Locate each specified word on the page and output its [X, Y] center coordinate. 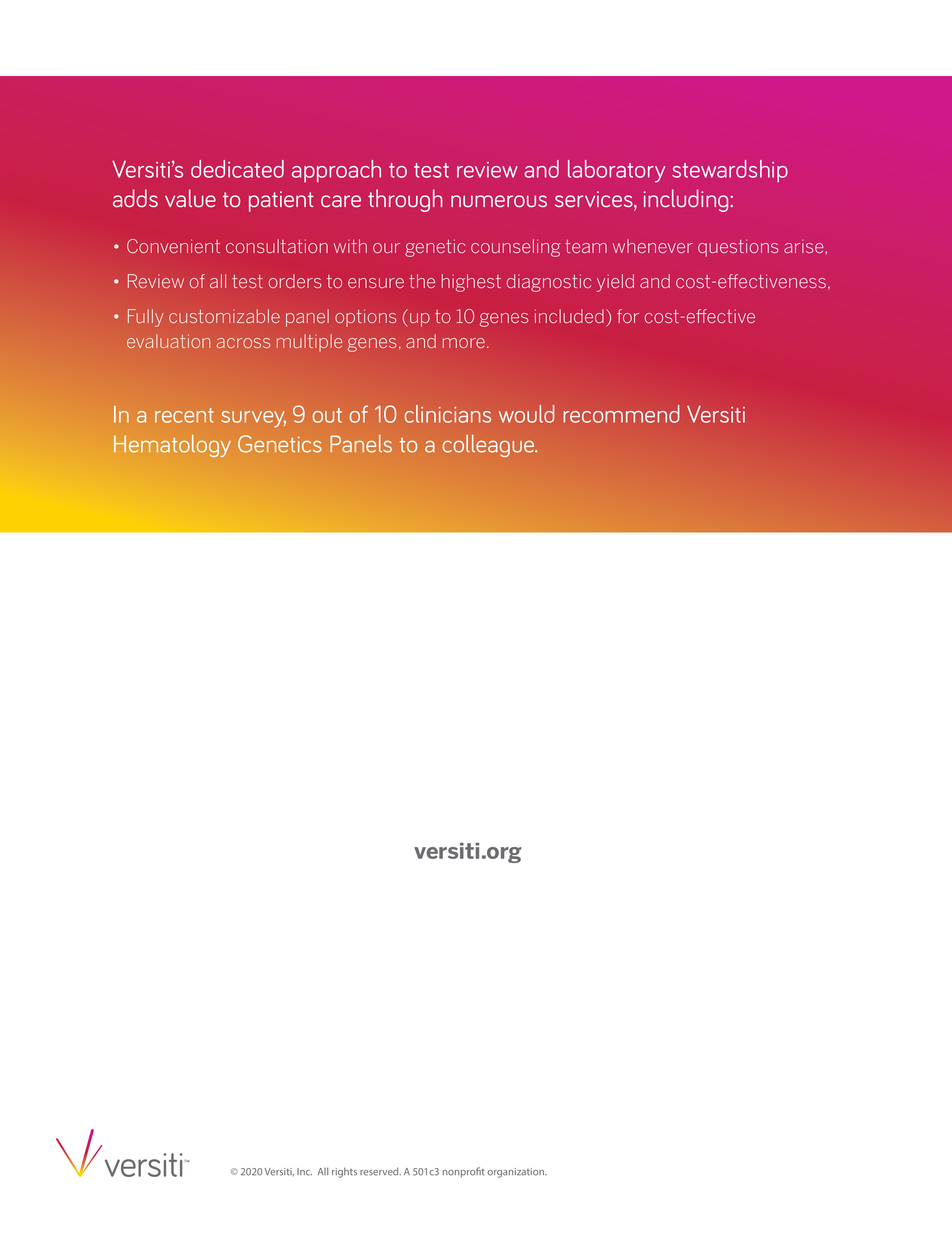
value [190, 198]
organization [517, 1173]
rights [344, 1172]
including [687, 200]
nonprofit [464, 1172]
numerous [499, 201]
